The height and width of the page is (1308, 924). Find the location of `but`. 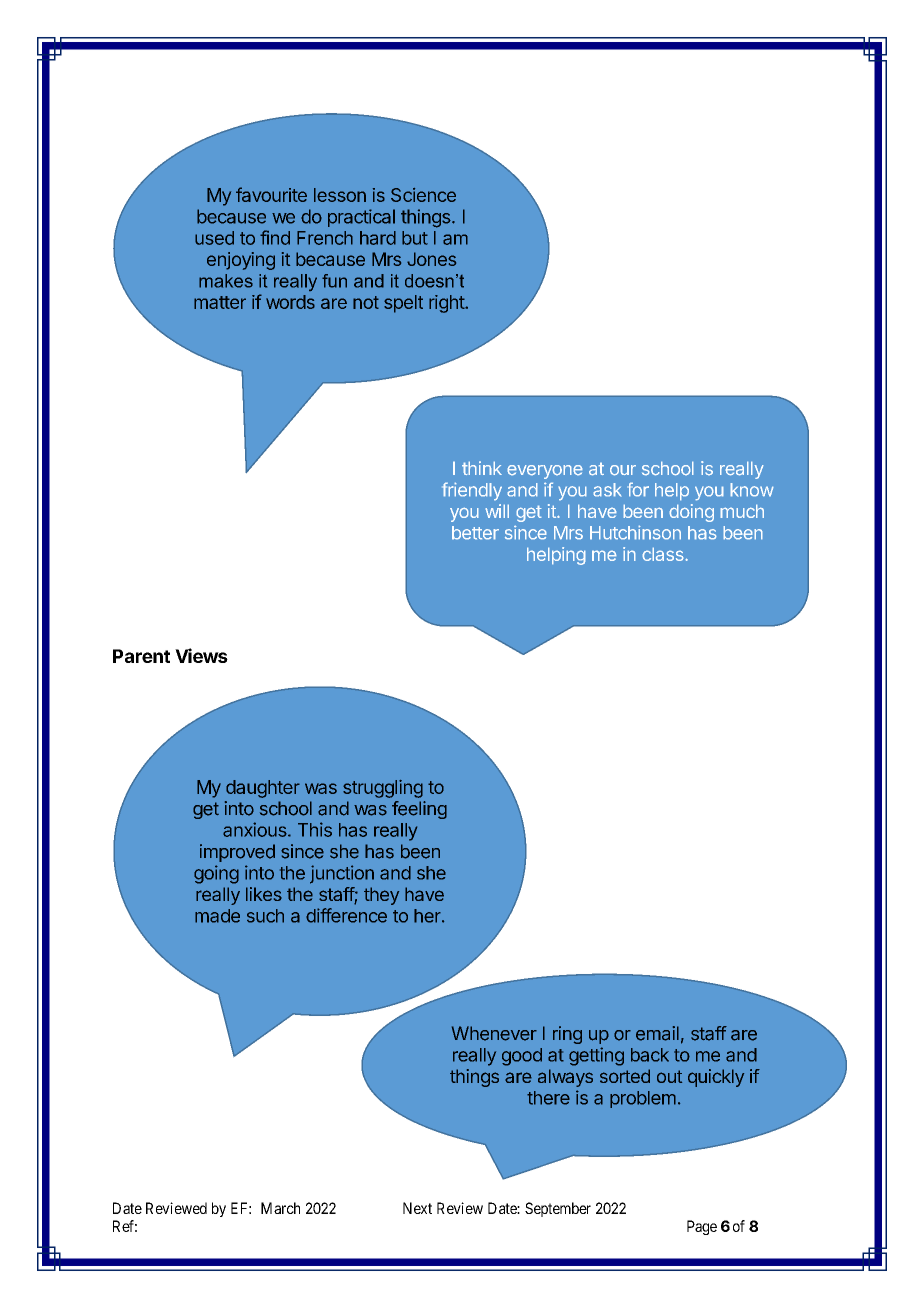

but is located at coordinates (415, 238).
